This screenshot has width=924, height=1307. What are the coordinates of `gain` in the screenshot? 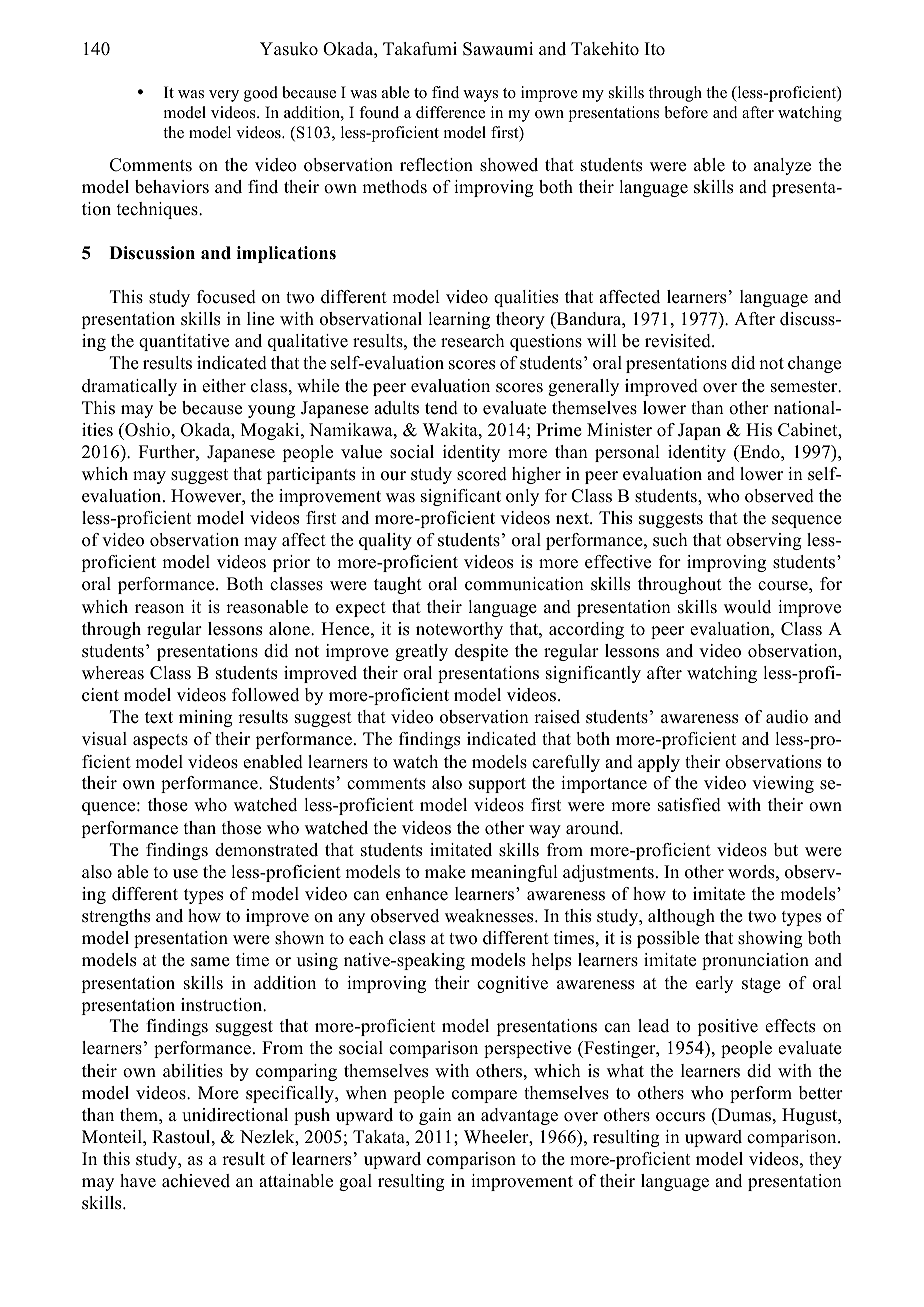 It's located at (435, 1116).
